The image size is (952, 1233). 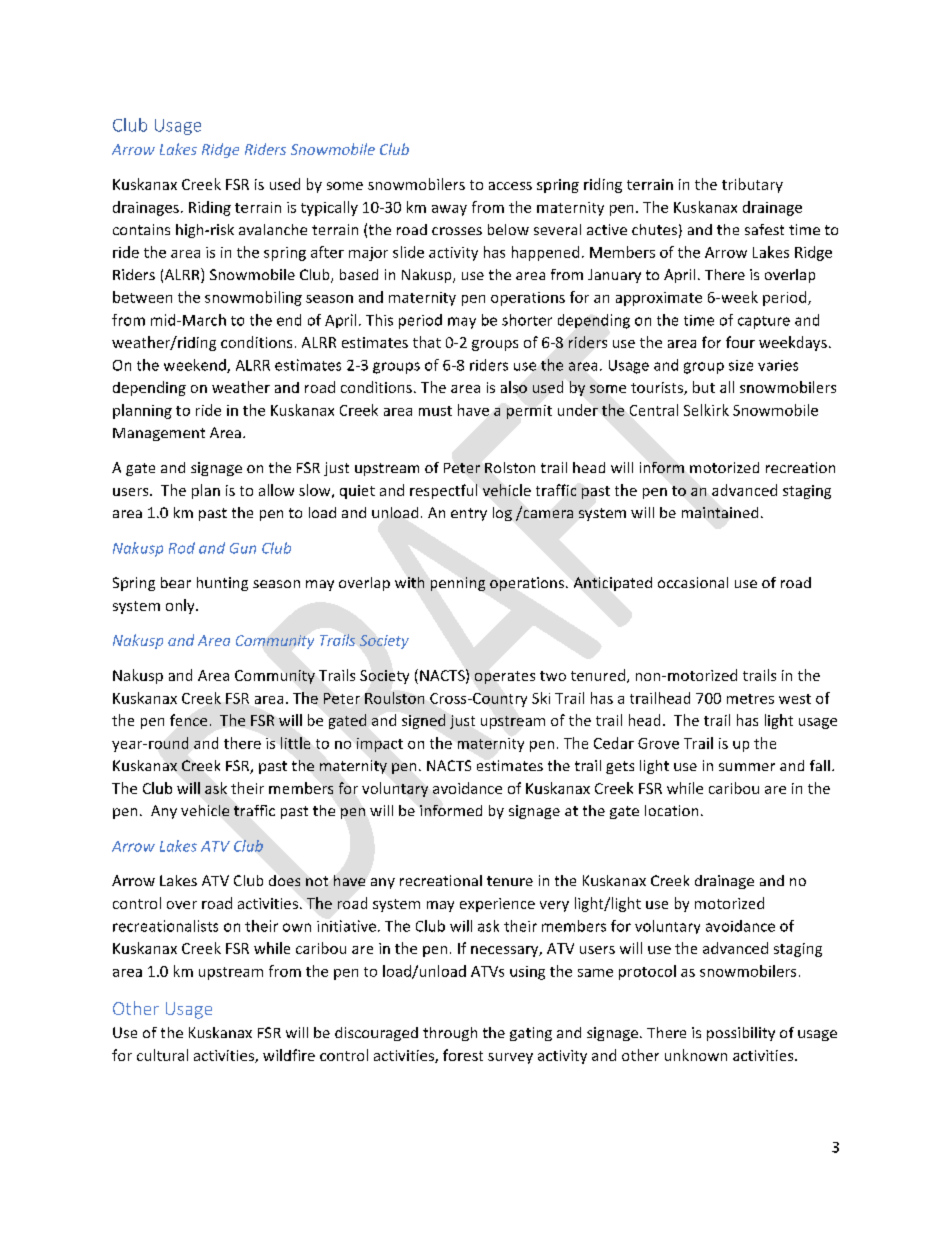 I want to click on occasional, so click(x=693, y=582).
